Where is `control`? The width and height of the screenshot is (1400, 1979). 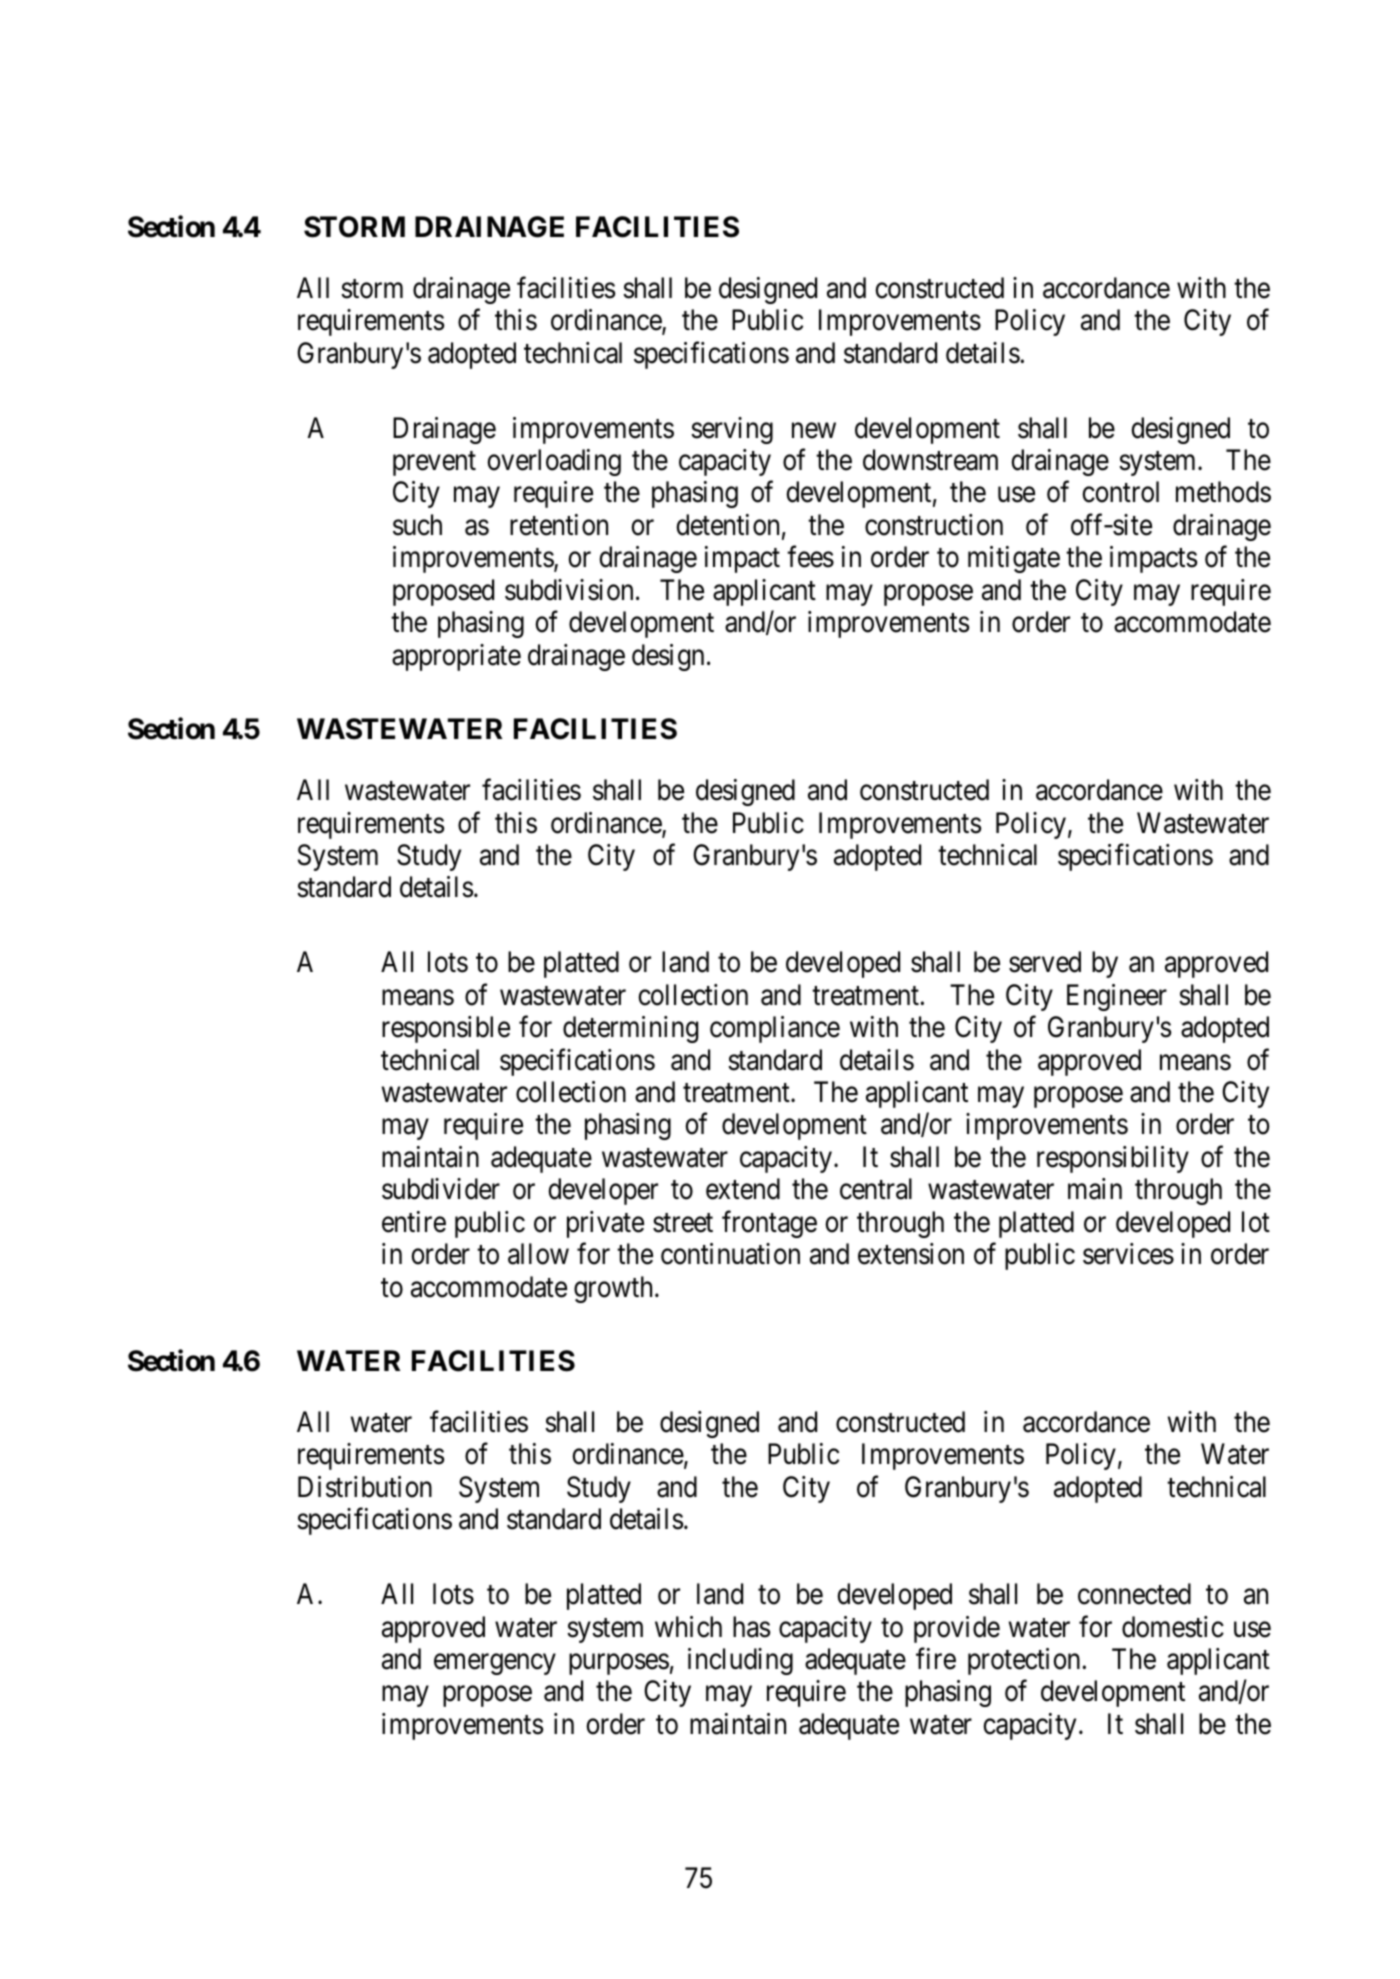
control is located at coordinates (1120, 492).
